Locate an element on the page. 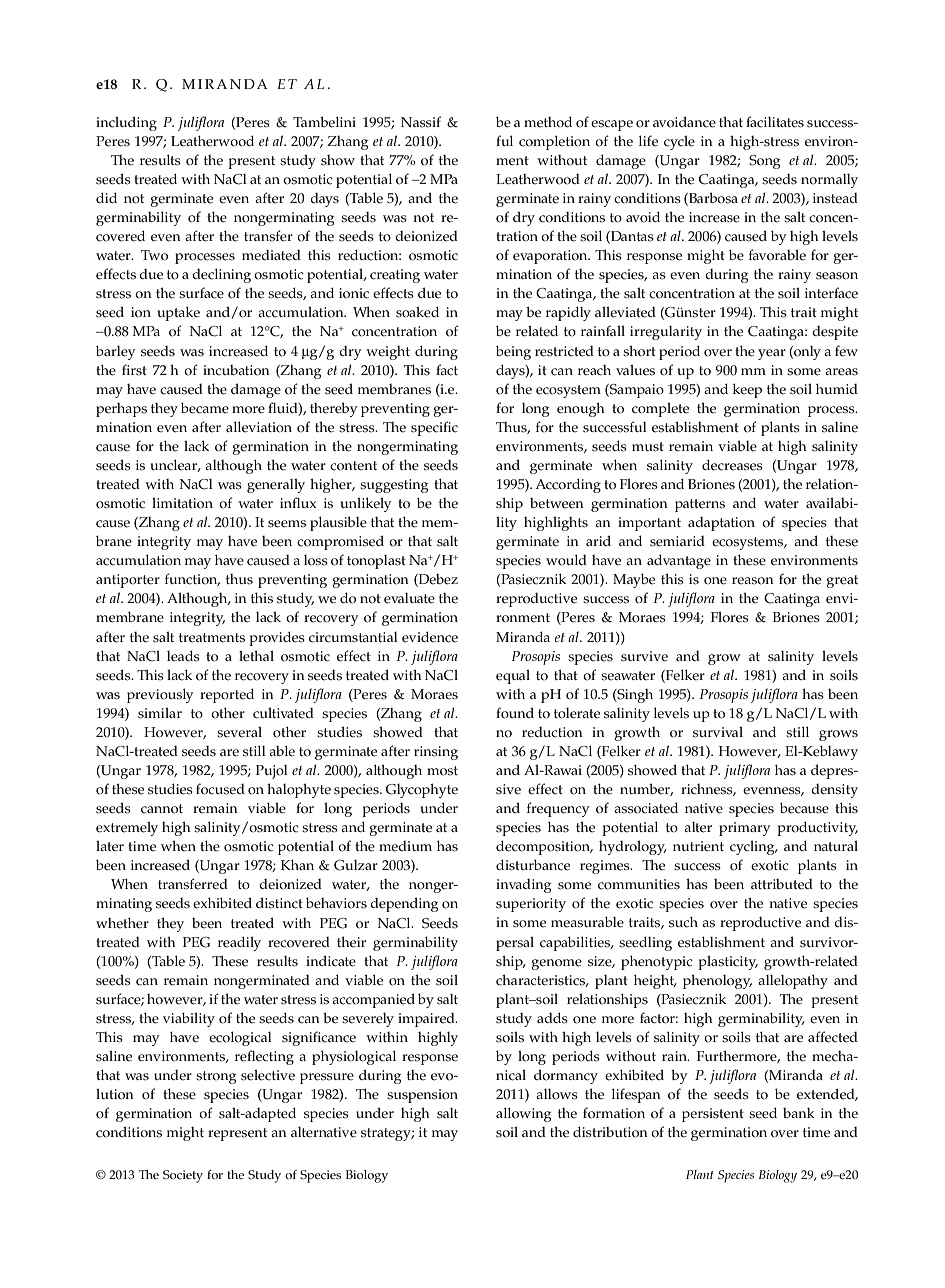 The image size is (945, 1288). including is located at coordinates (126, 123).
